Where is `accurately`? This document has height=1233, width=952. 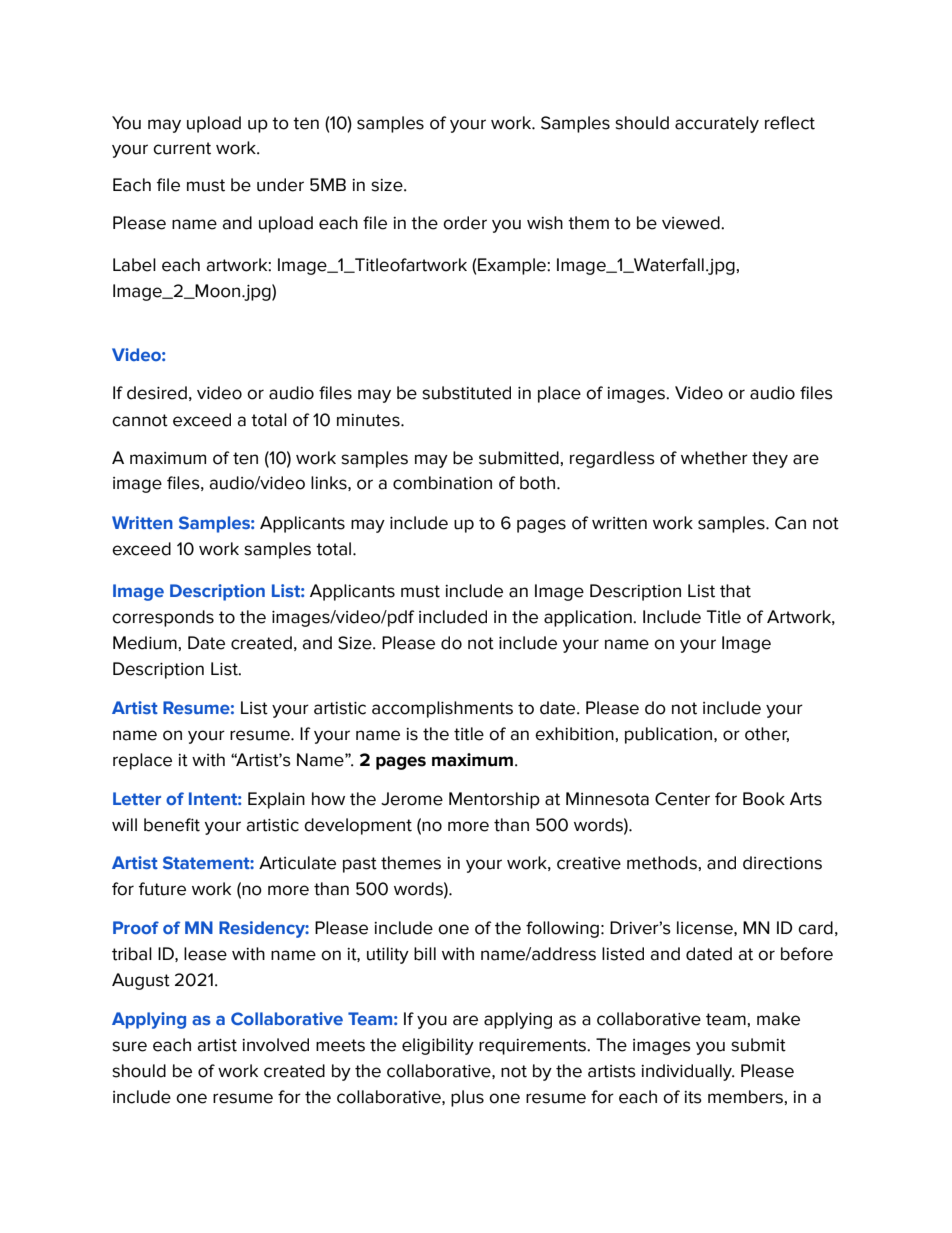
accurately is located at coordinates (717, 124).
